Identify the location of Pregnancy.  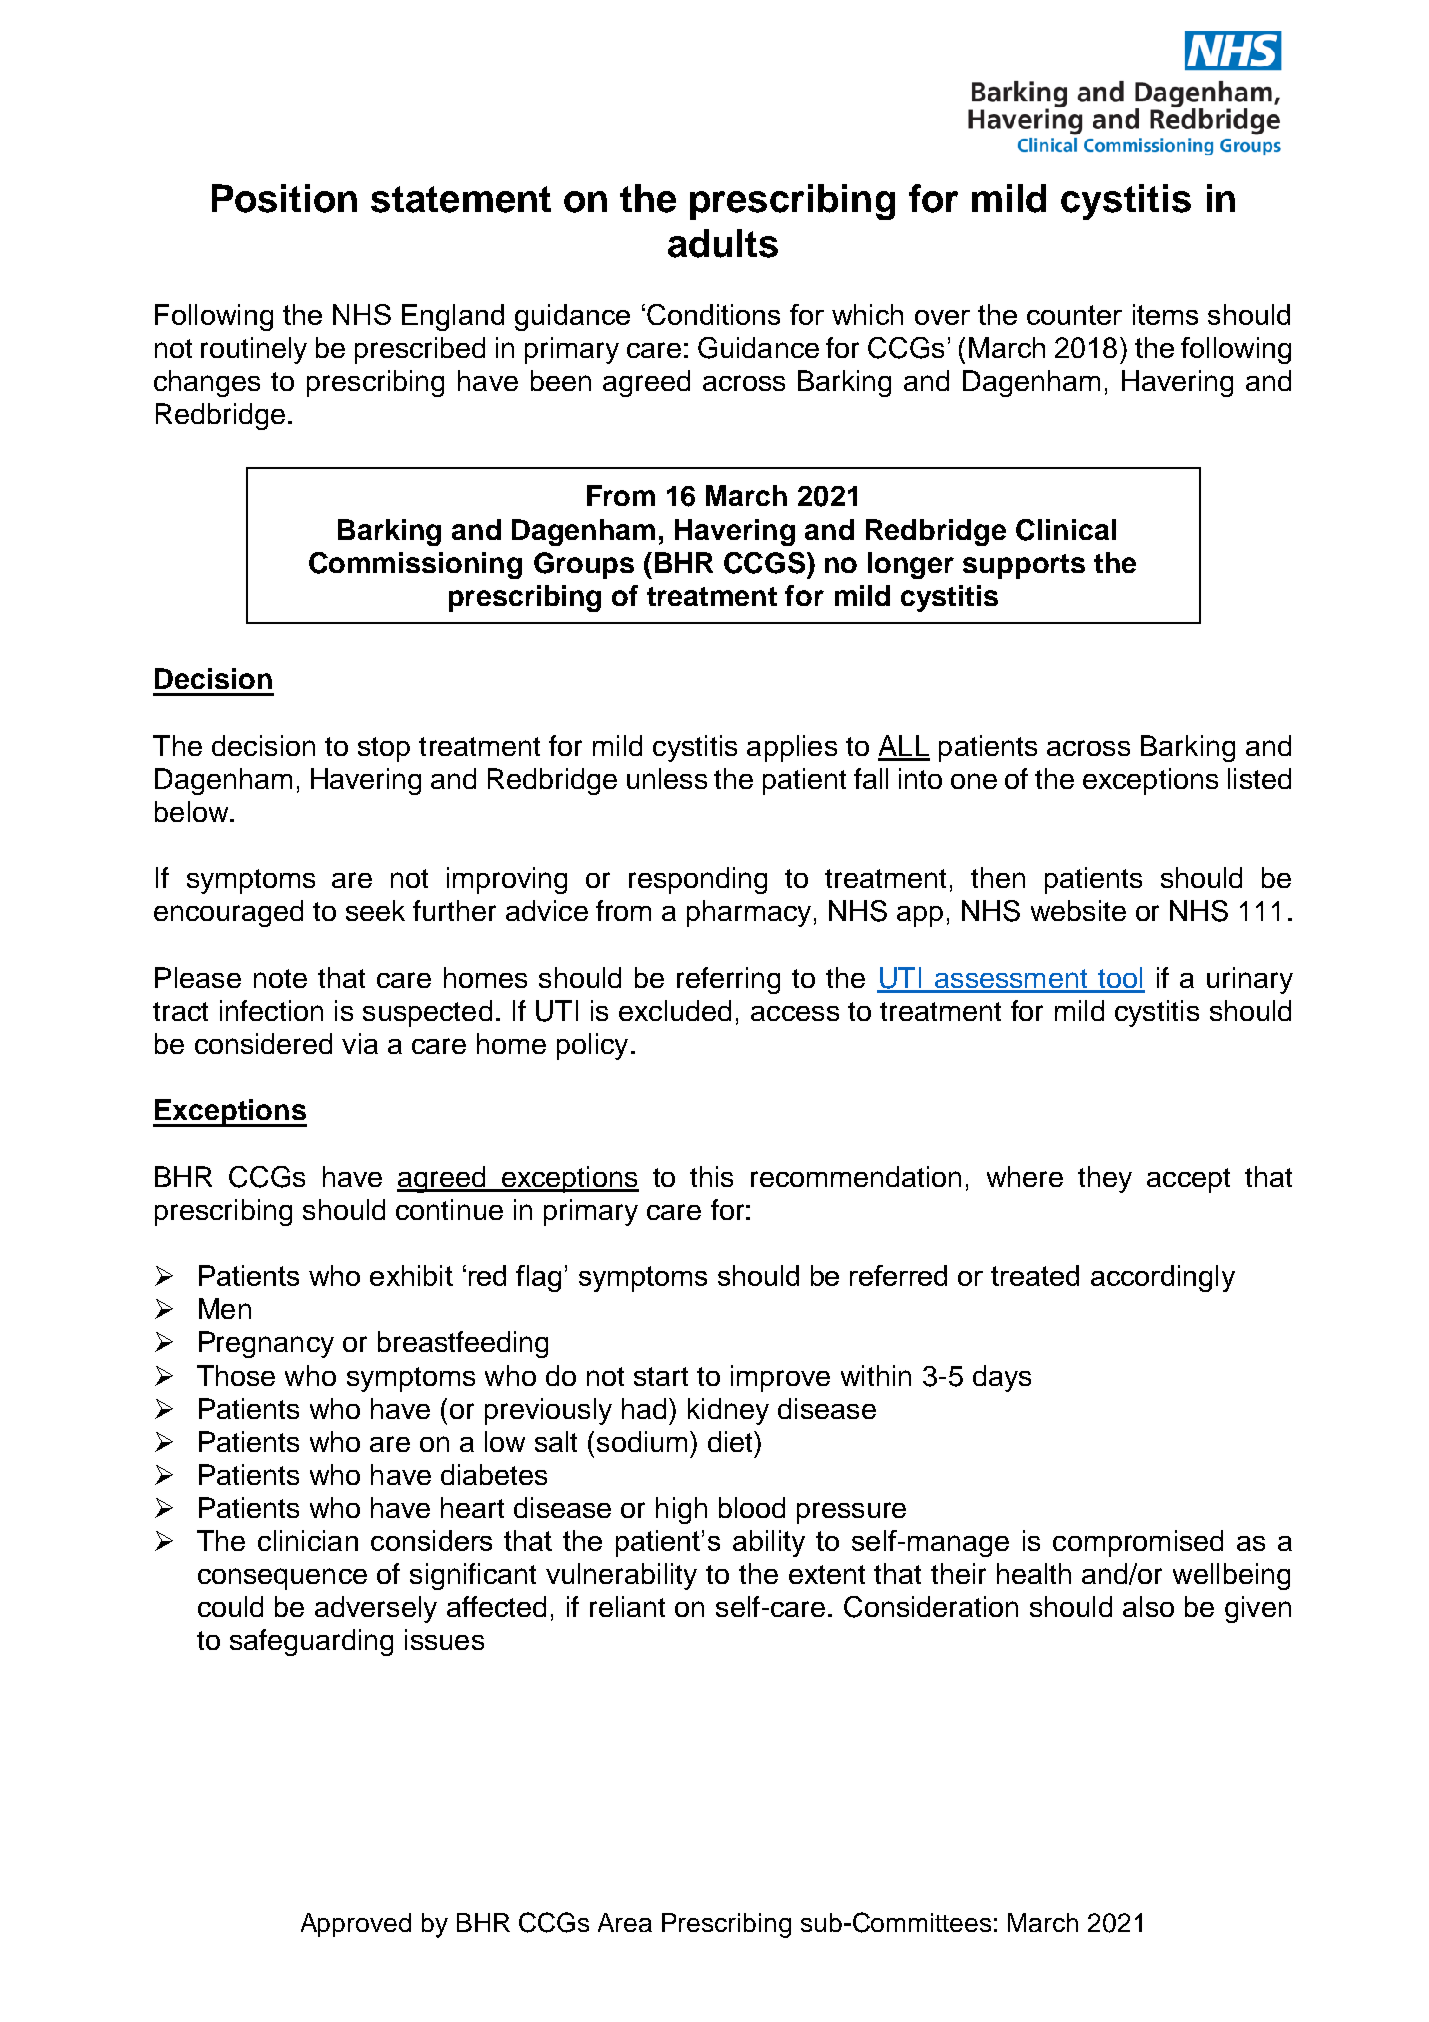
(266, 1344).
